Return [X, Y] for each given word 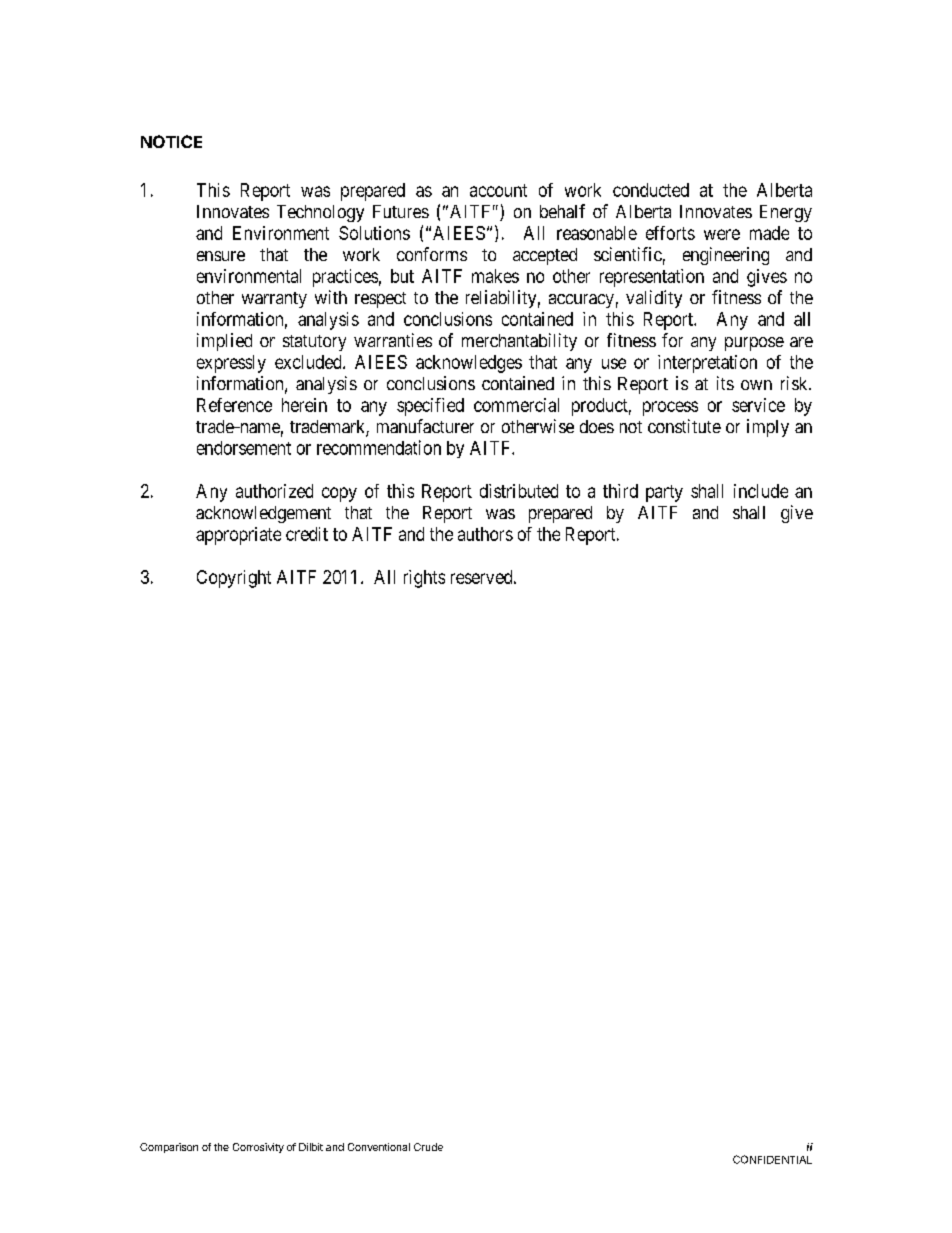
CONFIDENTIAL [772, 1159]
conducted [651, 190]
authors [485, 534]
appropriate [238, 536]
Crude [428, 1147]
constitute [684, 426]
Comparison [169, 1148]
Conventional [379, 1147]
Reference [234, 405]
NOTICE [171, 141]
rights [424, 579]
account [498, 190]
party [664, 493]
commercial [516, 405]
